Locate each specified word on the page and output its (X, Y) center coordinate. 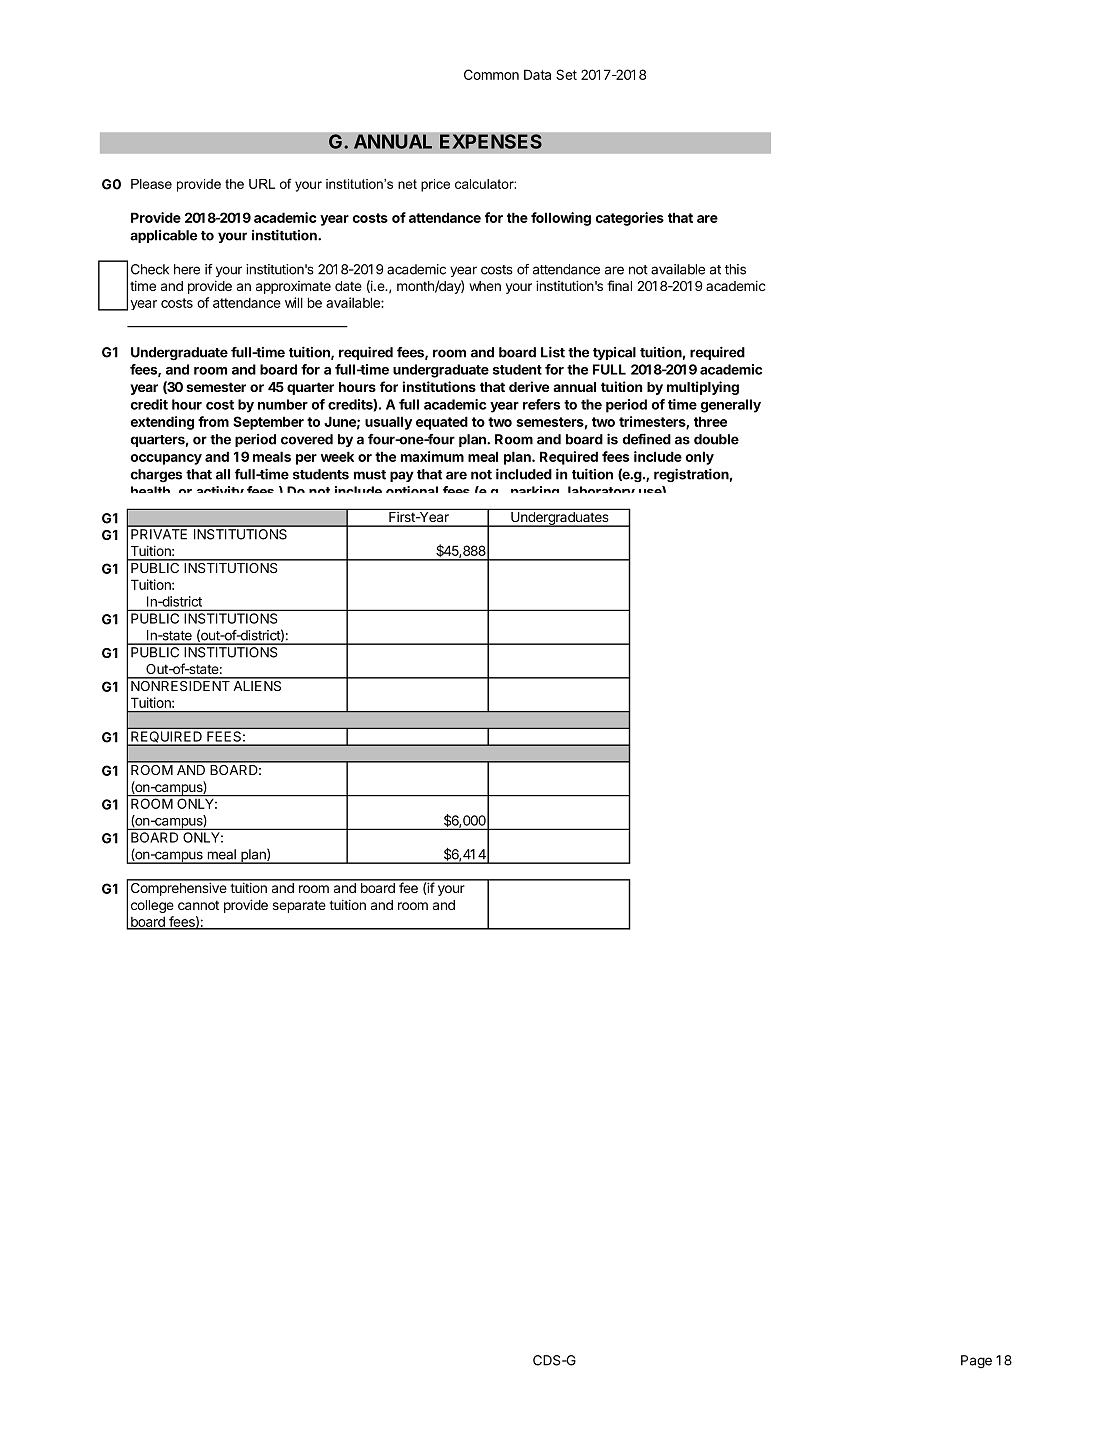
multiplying (703, 388)
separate (299, 906)
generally (731, 406)
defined (646, 439)
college (152, 906)
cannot (198, 905)
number (283, 404)
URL (262, 184)
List (553, 352)
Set (566, 74)
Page (976, 1361)
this (735, 269)
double (716, 439)
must (370, 475)
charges (156, 476)
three (710, 421)
